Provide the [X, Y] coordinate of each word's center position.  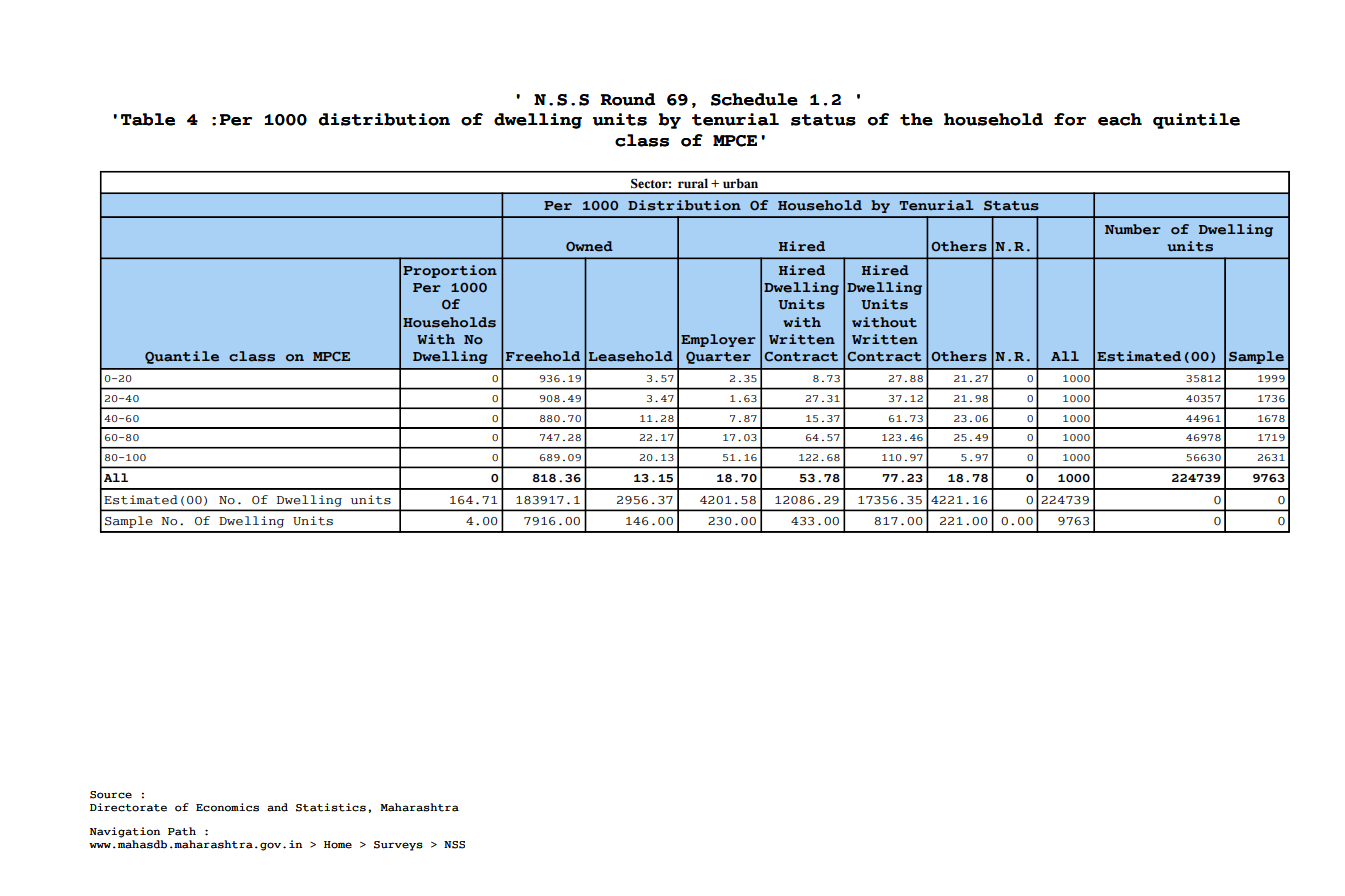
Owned [589, 246]
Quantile [182, 357]
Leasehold [631, 356]
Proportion [450, 271]
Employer [718, 340]
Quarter [718, 358]
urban [740, 183]
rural [693, 183]
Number [1133, 229]
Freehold [543, 356]
